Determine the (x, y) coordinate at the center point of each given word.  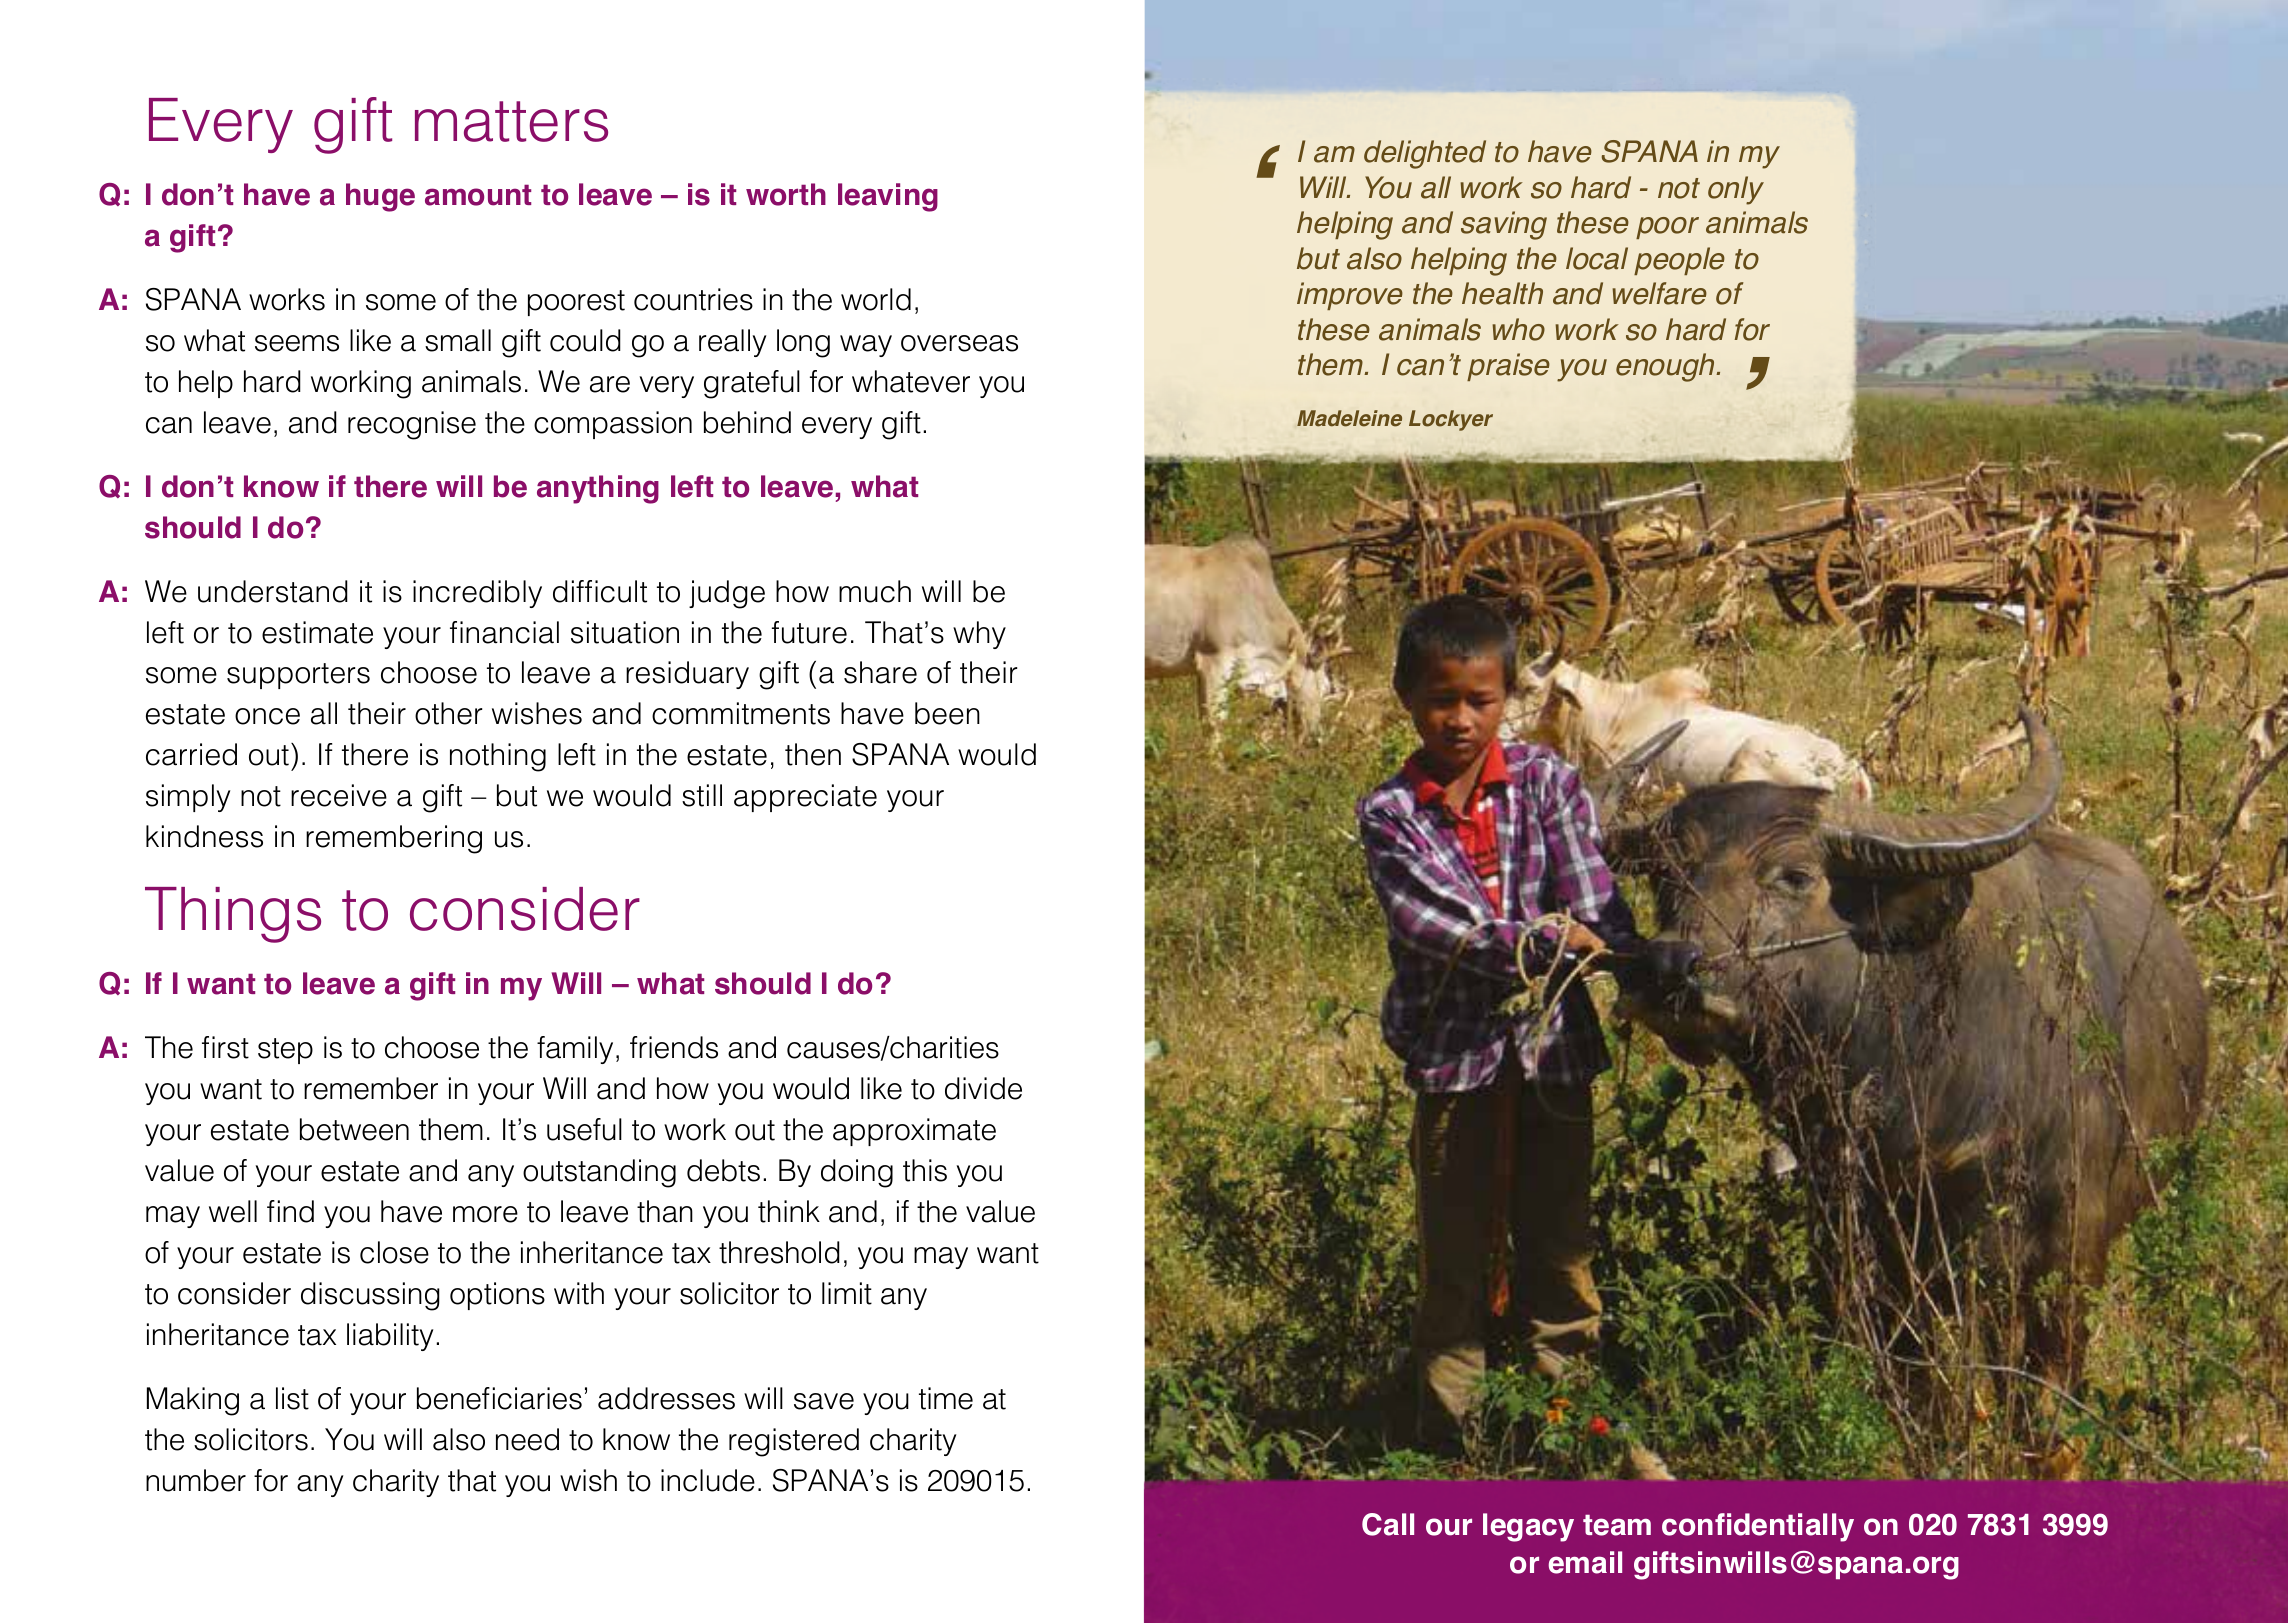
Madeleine (1349, 418)
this (925, 1170)
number (196, 1480)
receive (339, 795)
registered (794, 1442)
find (290, 1211)
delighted (1425, 154)
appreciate (805, 798)
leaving (888, 197)
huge (380, 197)
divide (983, 1088)
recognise (412, 425)
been (947, 713)
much (875, 591)
